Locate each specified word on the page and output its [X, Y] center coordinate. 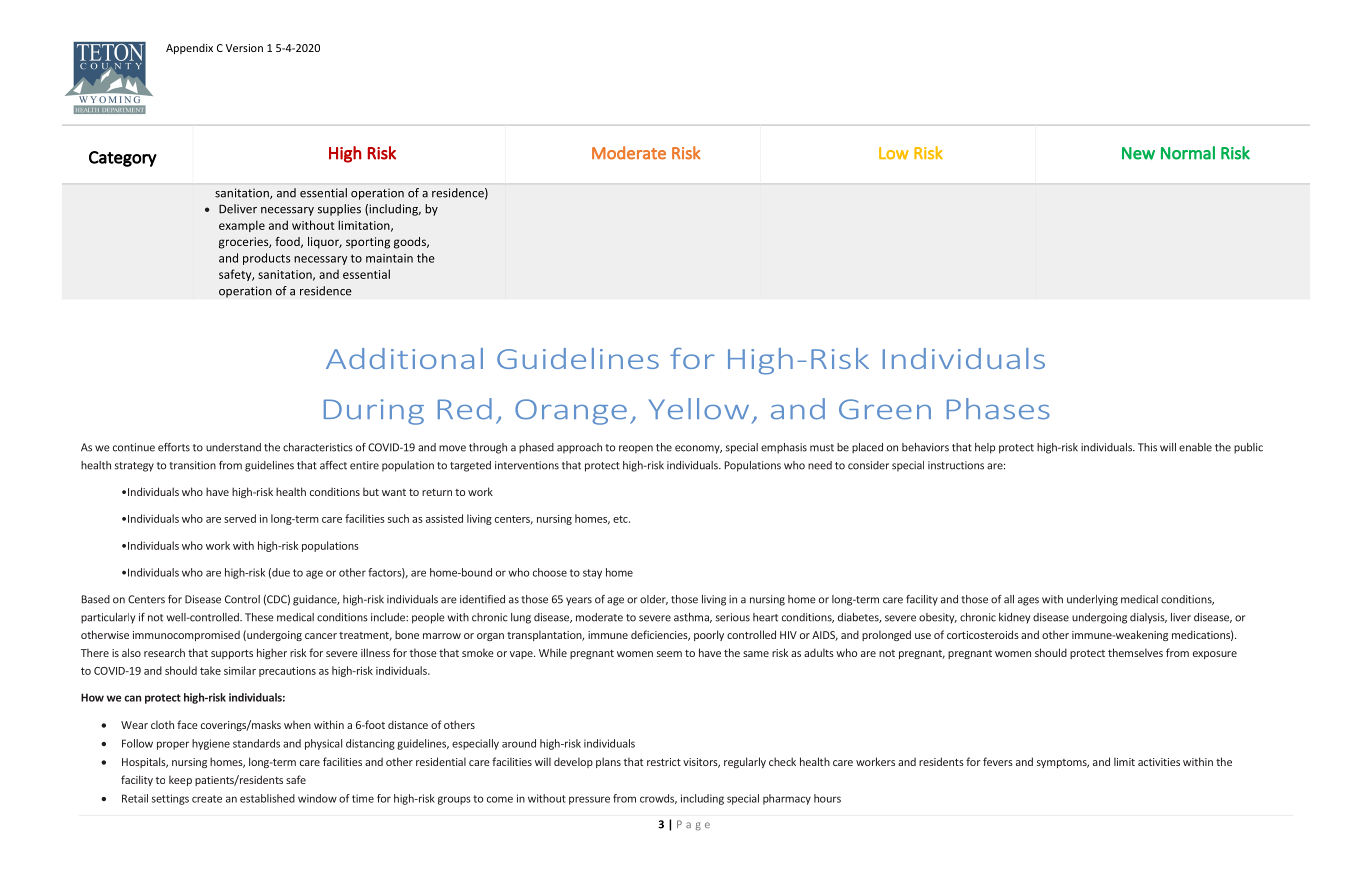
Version [244, 48]
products [266, 259]
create [207, 799]
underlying [1092, 600]
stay [592, 574]
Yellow [699, 409]
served [240, 518]
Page [693, 825]
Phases [998, 409]
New [1138, 153]
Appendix [189, 48]
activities [1159, 762]
